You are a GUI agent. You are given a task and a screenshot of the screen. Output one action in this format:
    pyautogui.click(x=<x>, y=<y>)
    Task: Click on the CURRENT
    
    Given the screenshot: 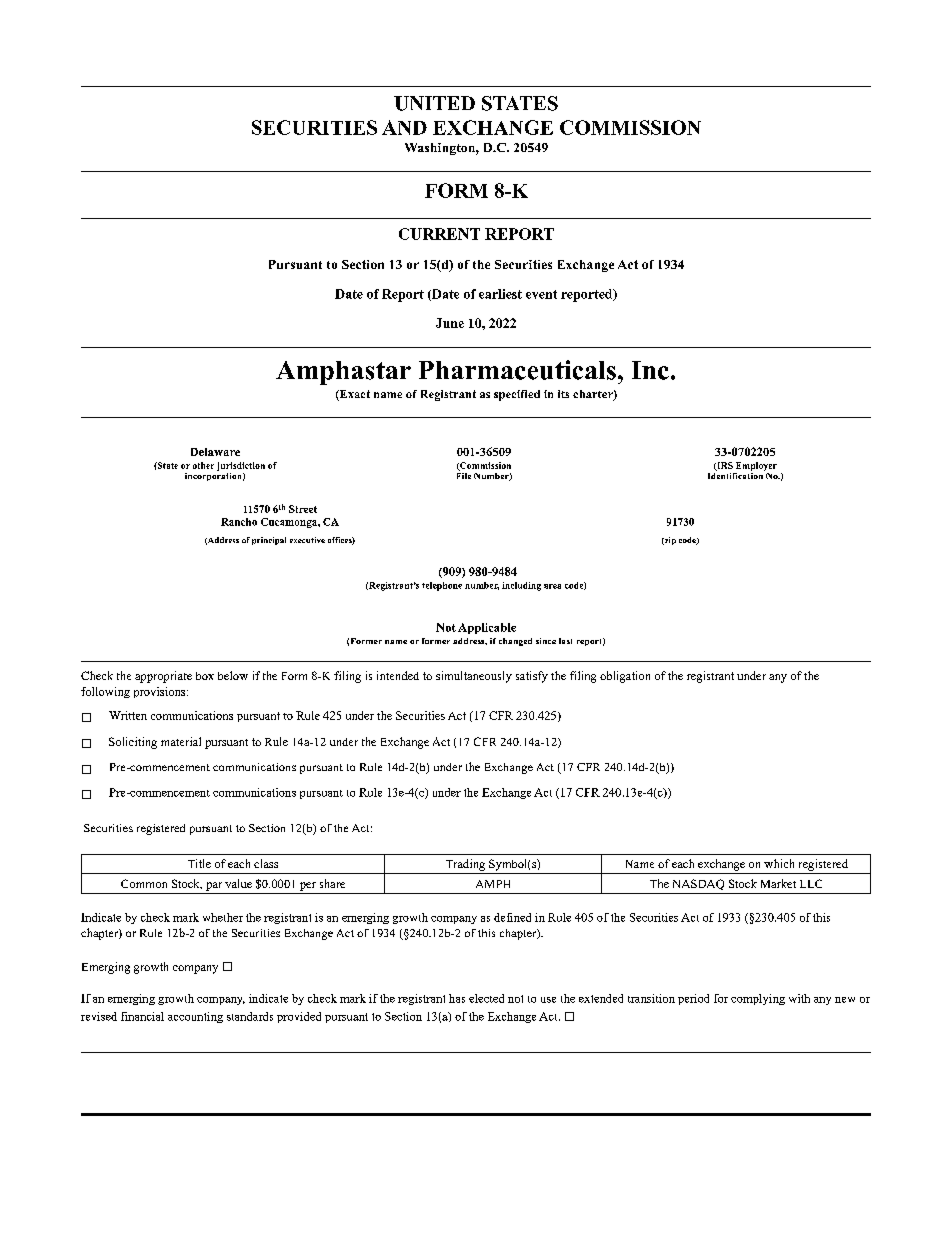 What is the action you would take?
    pyautogui.click(x=439, y=234)
